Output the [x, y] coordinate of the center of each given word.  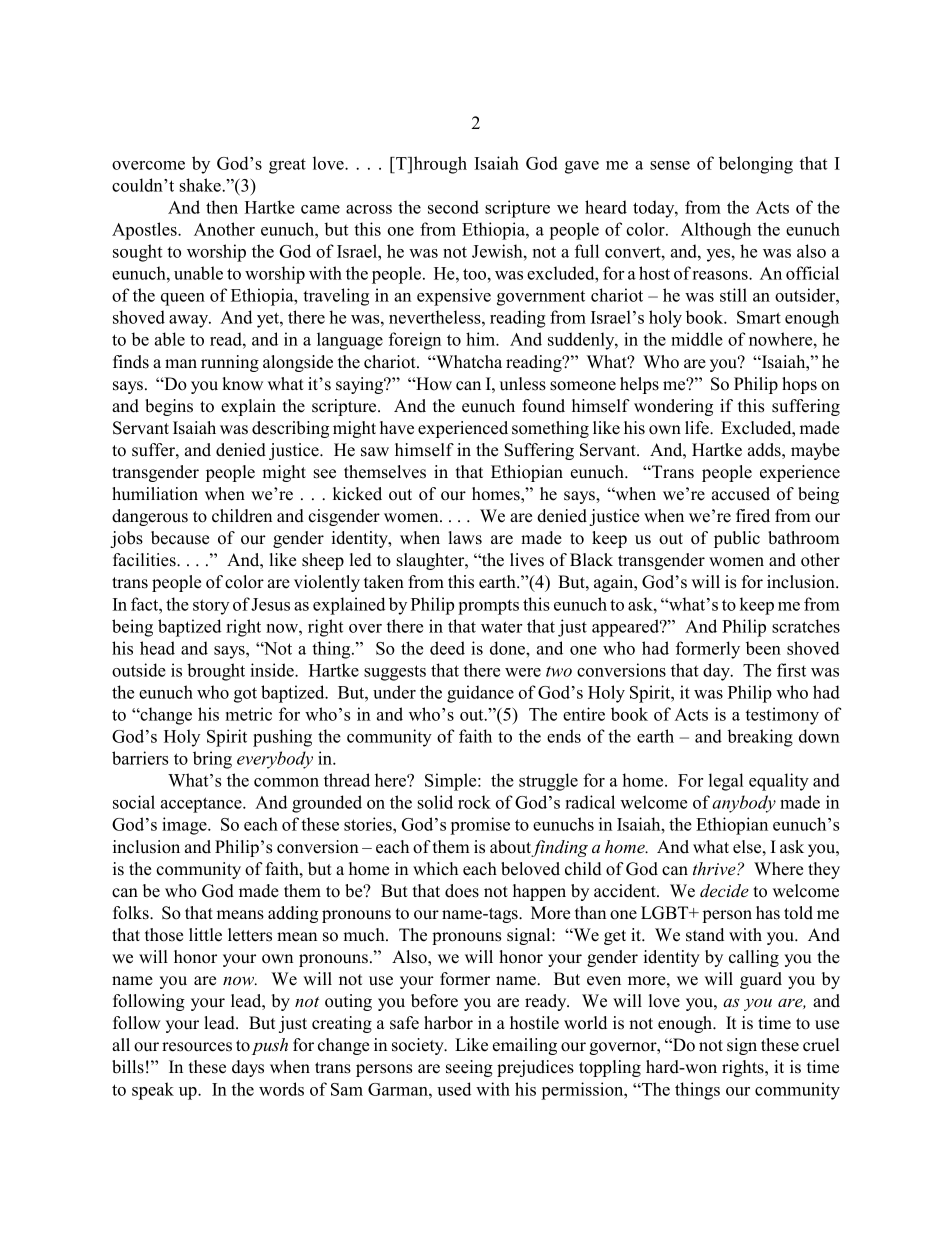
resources [197, 1047]
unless [522, 384]
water [501, 627]
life [698, 428]
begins [169, 407]
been [763, 648]
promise [480, 826]
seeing [469, 1068]
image [185, 826]
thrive [715, 868]
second [453, 207]
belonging [756, 165]
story [211, 607]
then [222, 207]
